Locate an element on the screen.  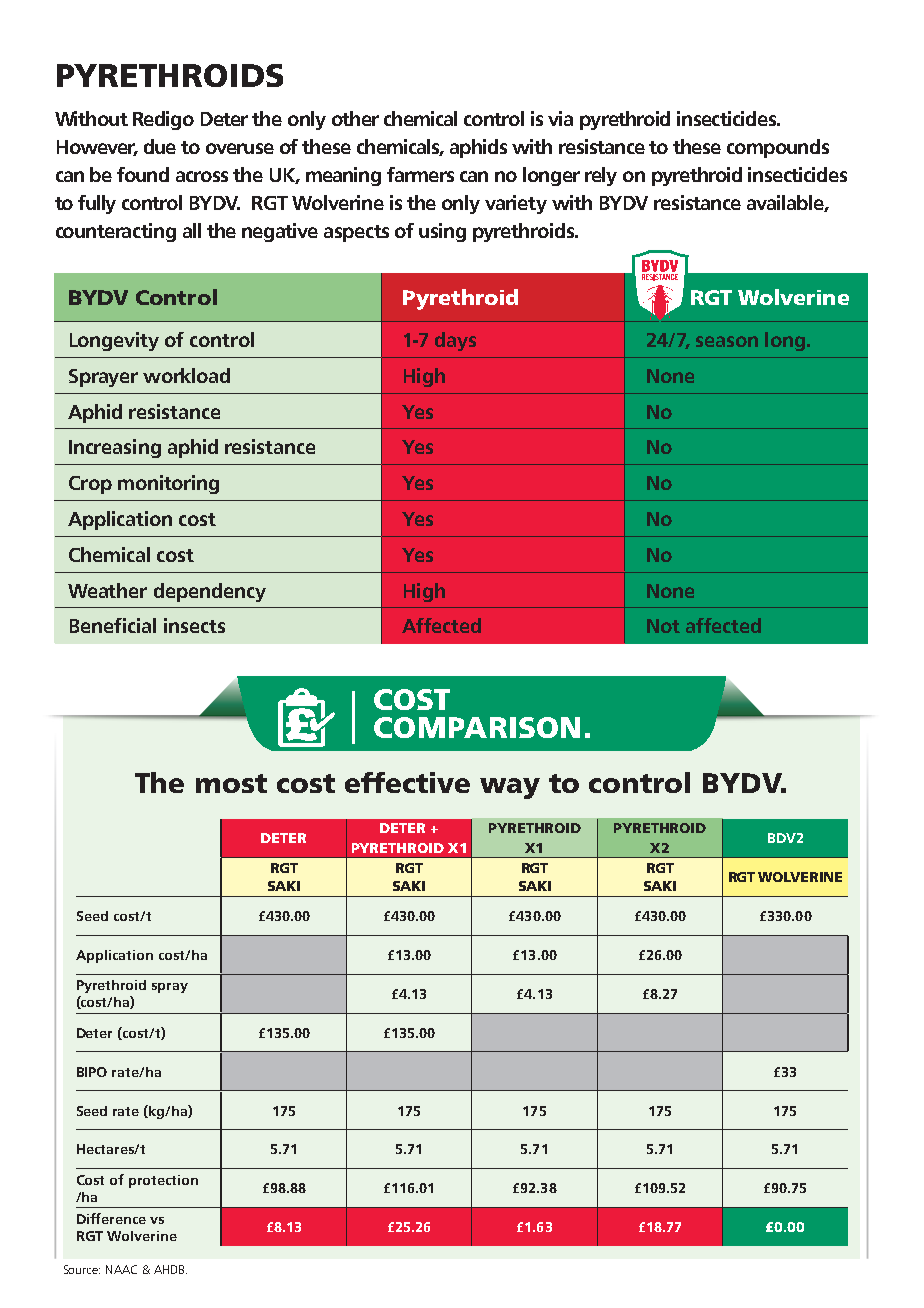
Beneficial is located at coordinates (113, 625).
